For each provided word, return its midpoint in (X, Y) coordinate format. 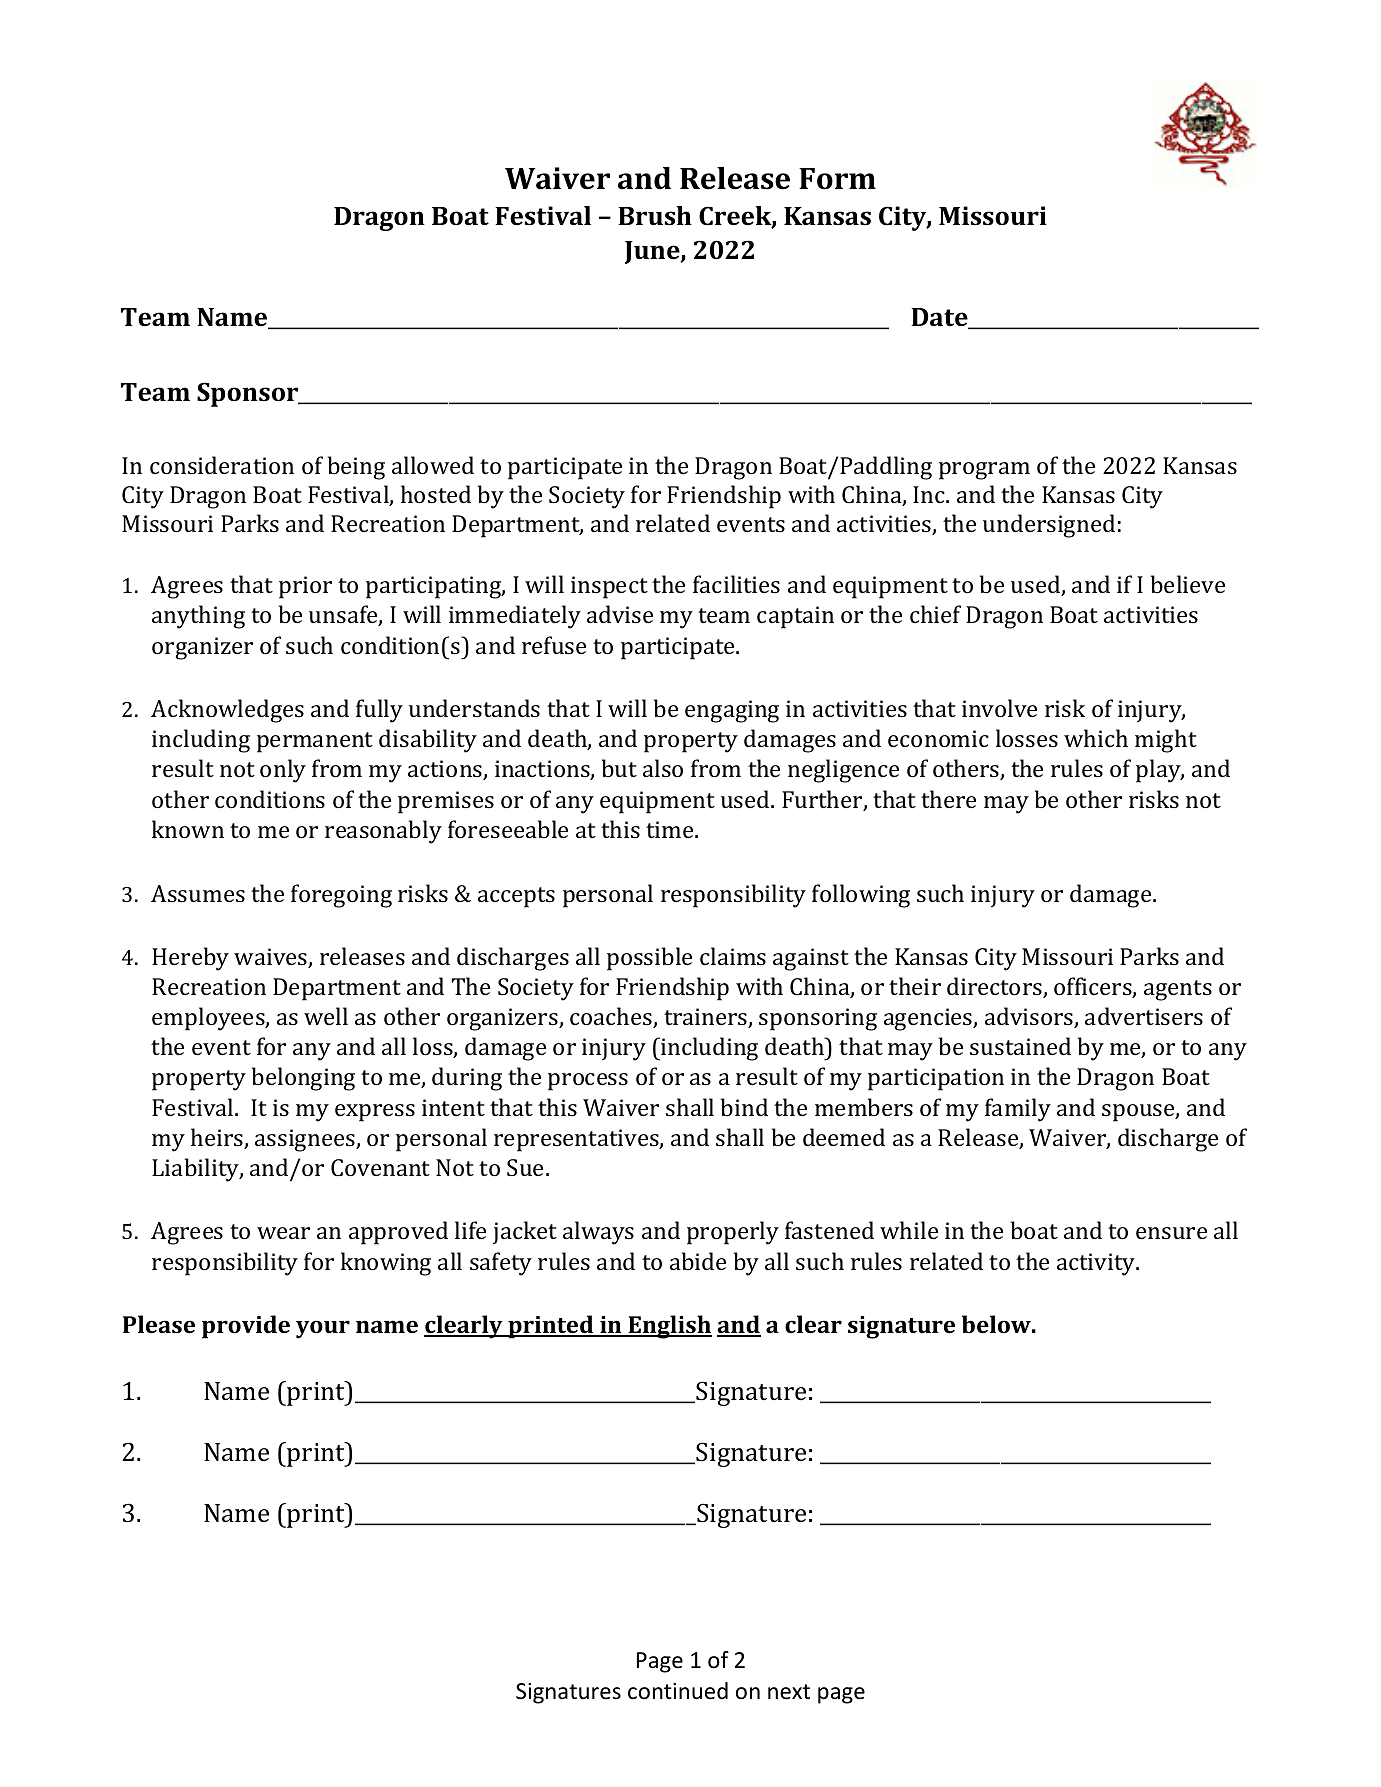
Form (837, 179)
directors (995, 987)
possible (649, 959)
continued (678, 1691)
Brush (655, 216)
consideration (222, 465)
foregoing (341, 896)
